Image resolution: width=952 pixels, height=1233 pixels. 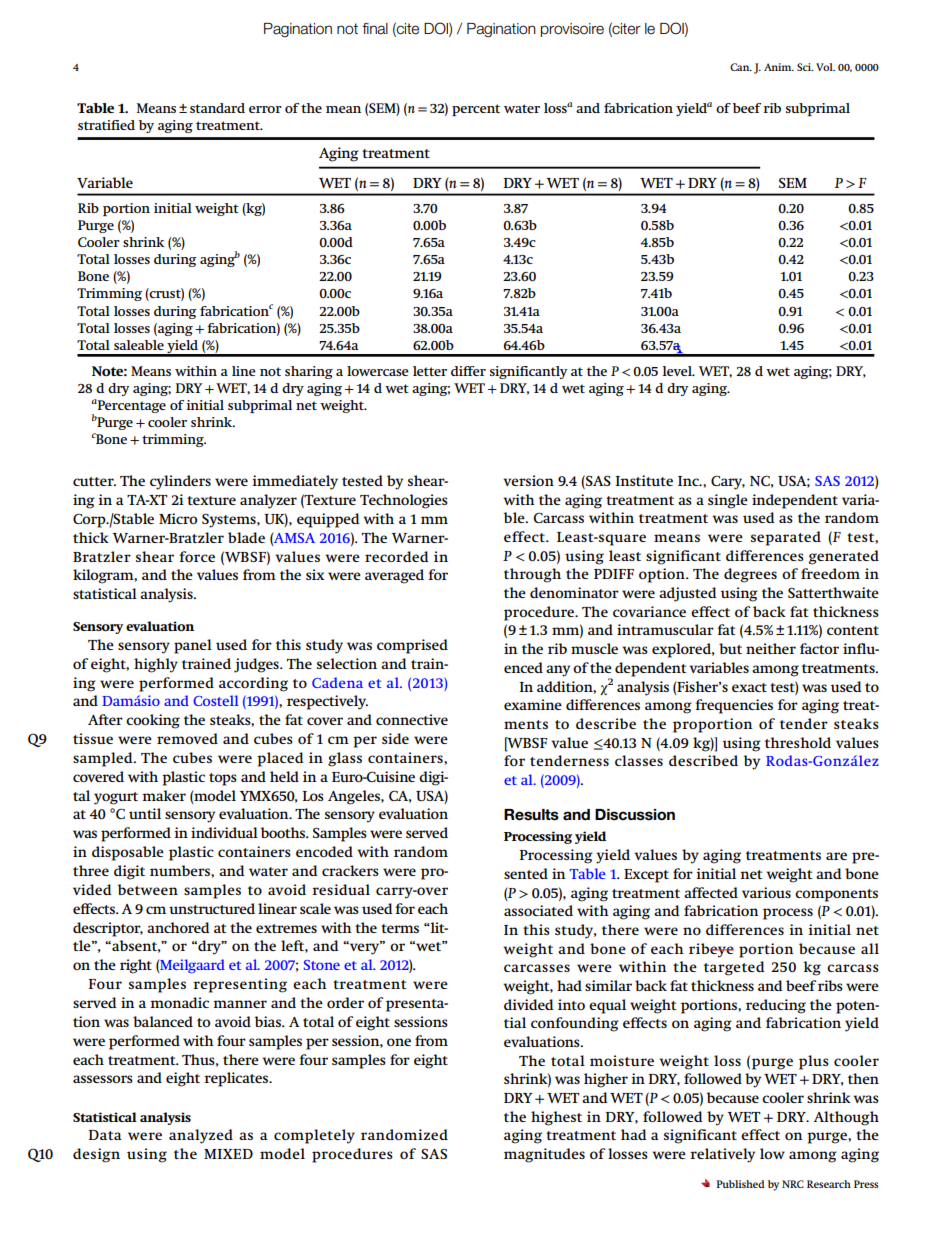 I want to click on final, so click(x=375, y=29).
